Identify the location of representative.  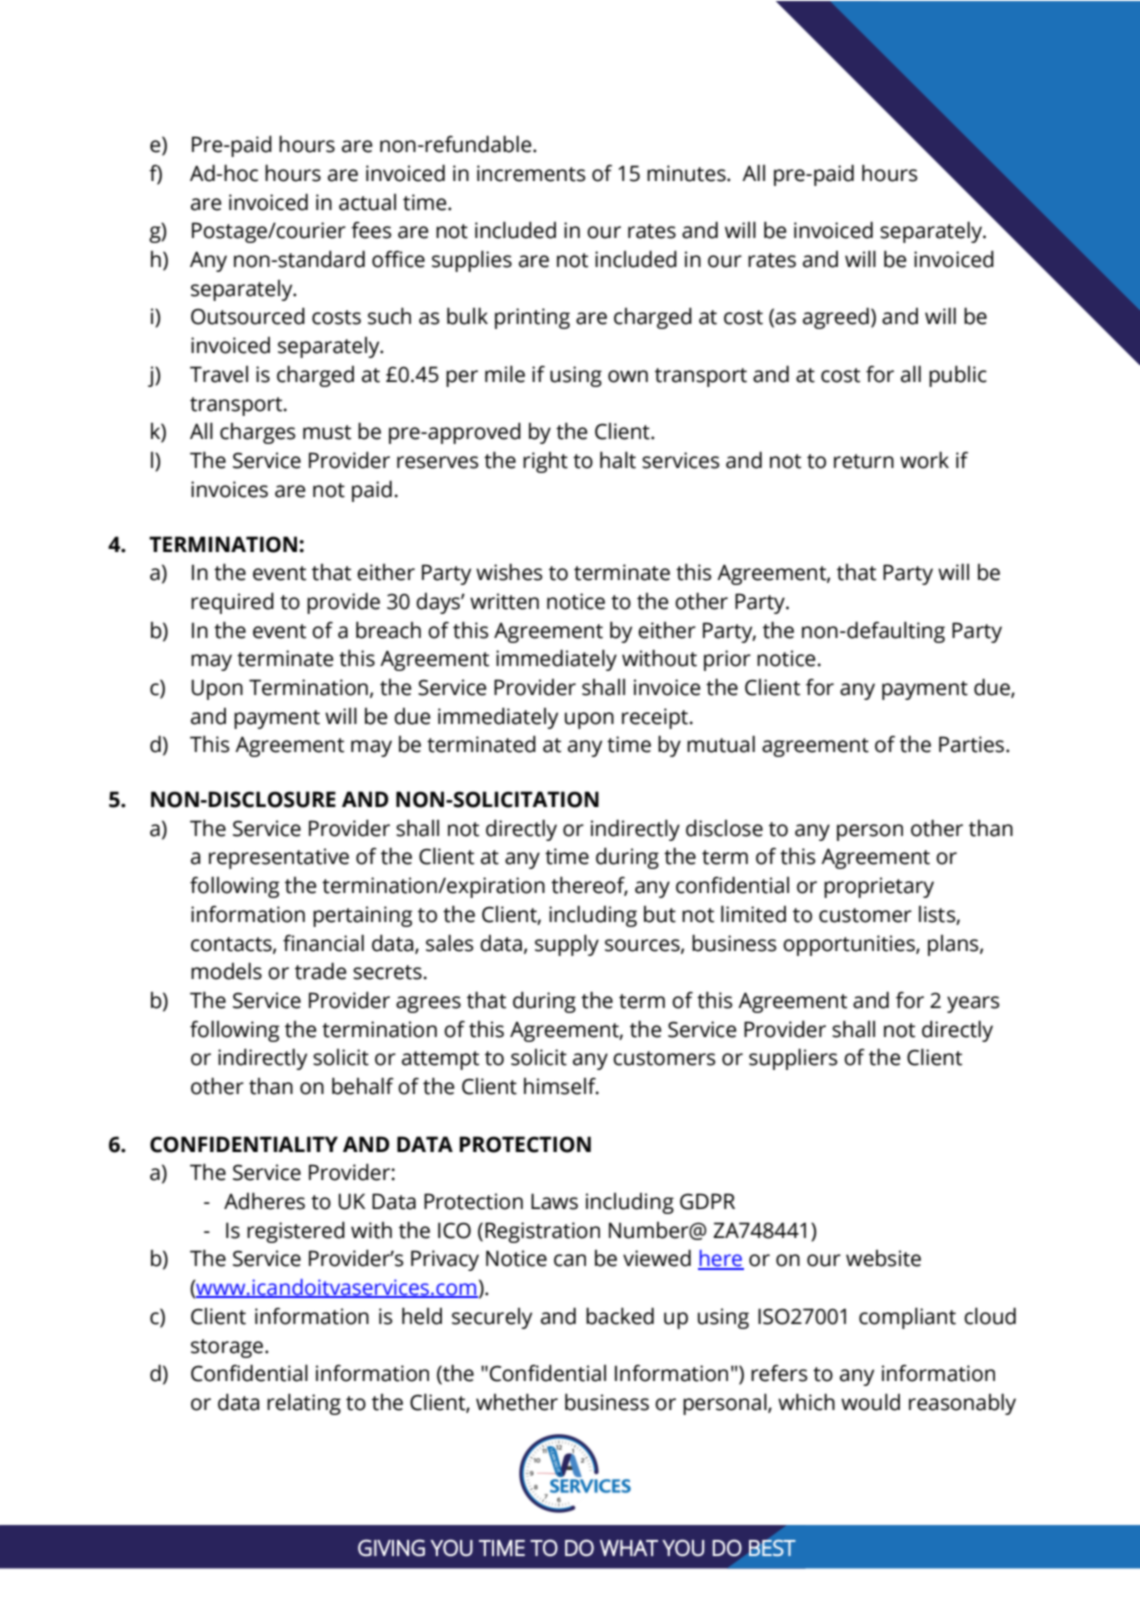
(279, 858).
